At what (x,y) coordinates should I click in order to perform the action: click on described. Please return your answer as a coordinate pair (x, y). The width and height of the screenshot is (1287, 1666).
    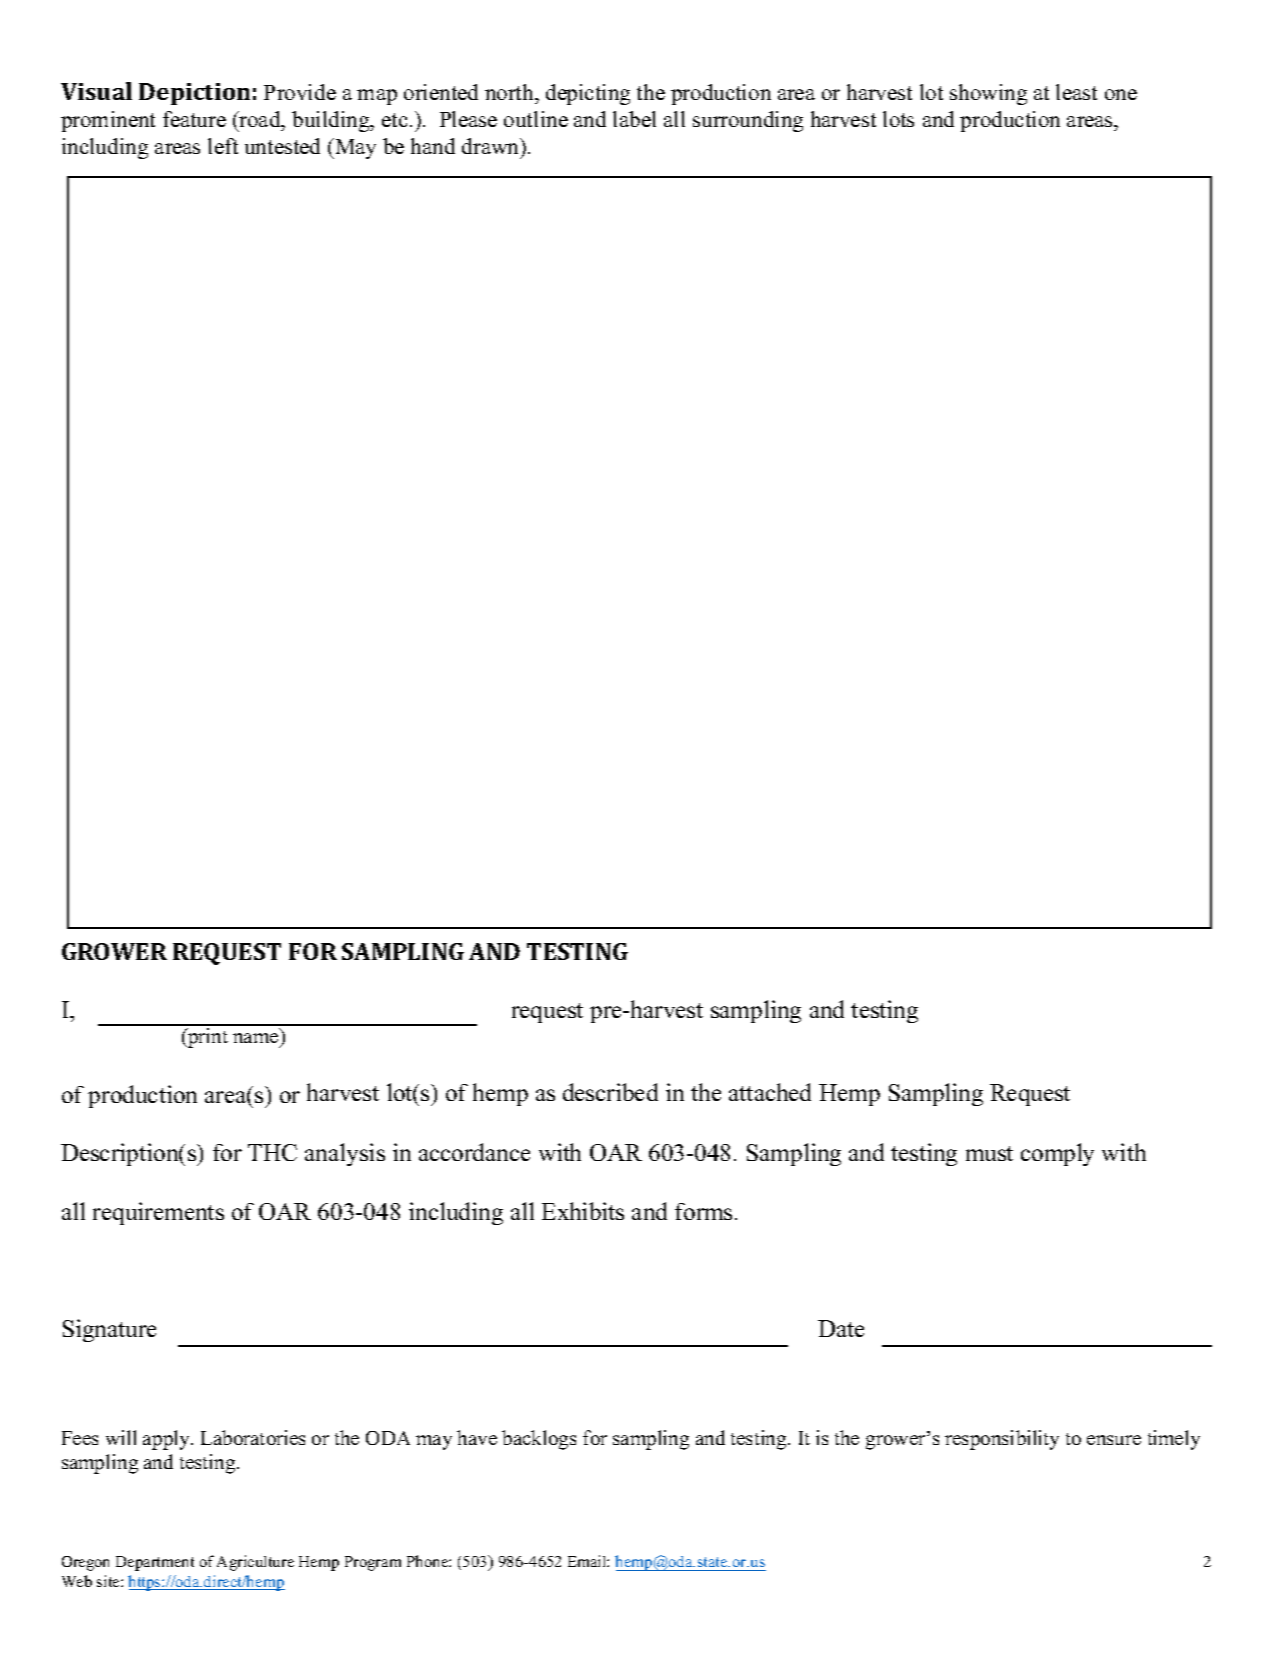
    Looking at the image, I should click on (610, 1092).
